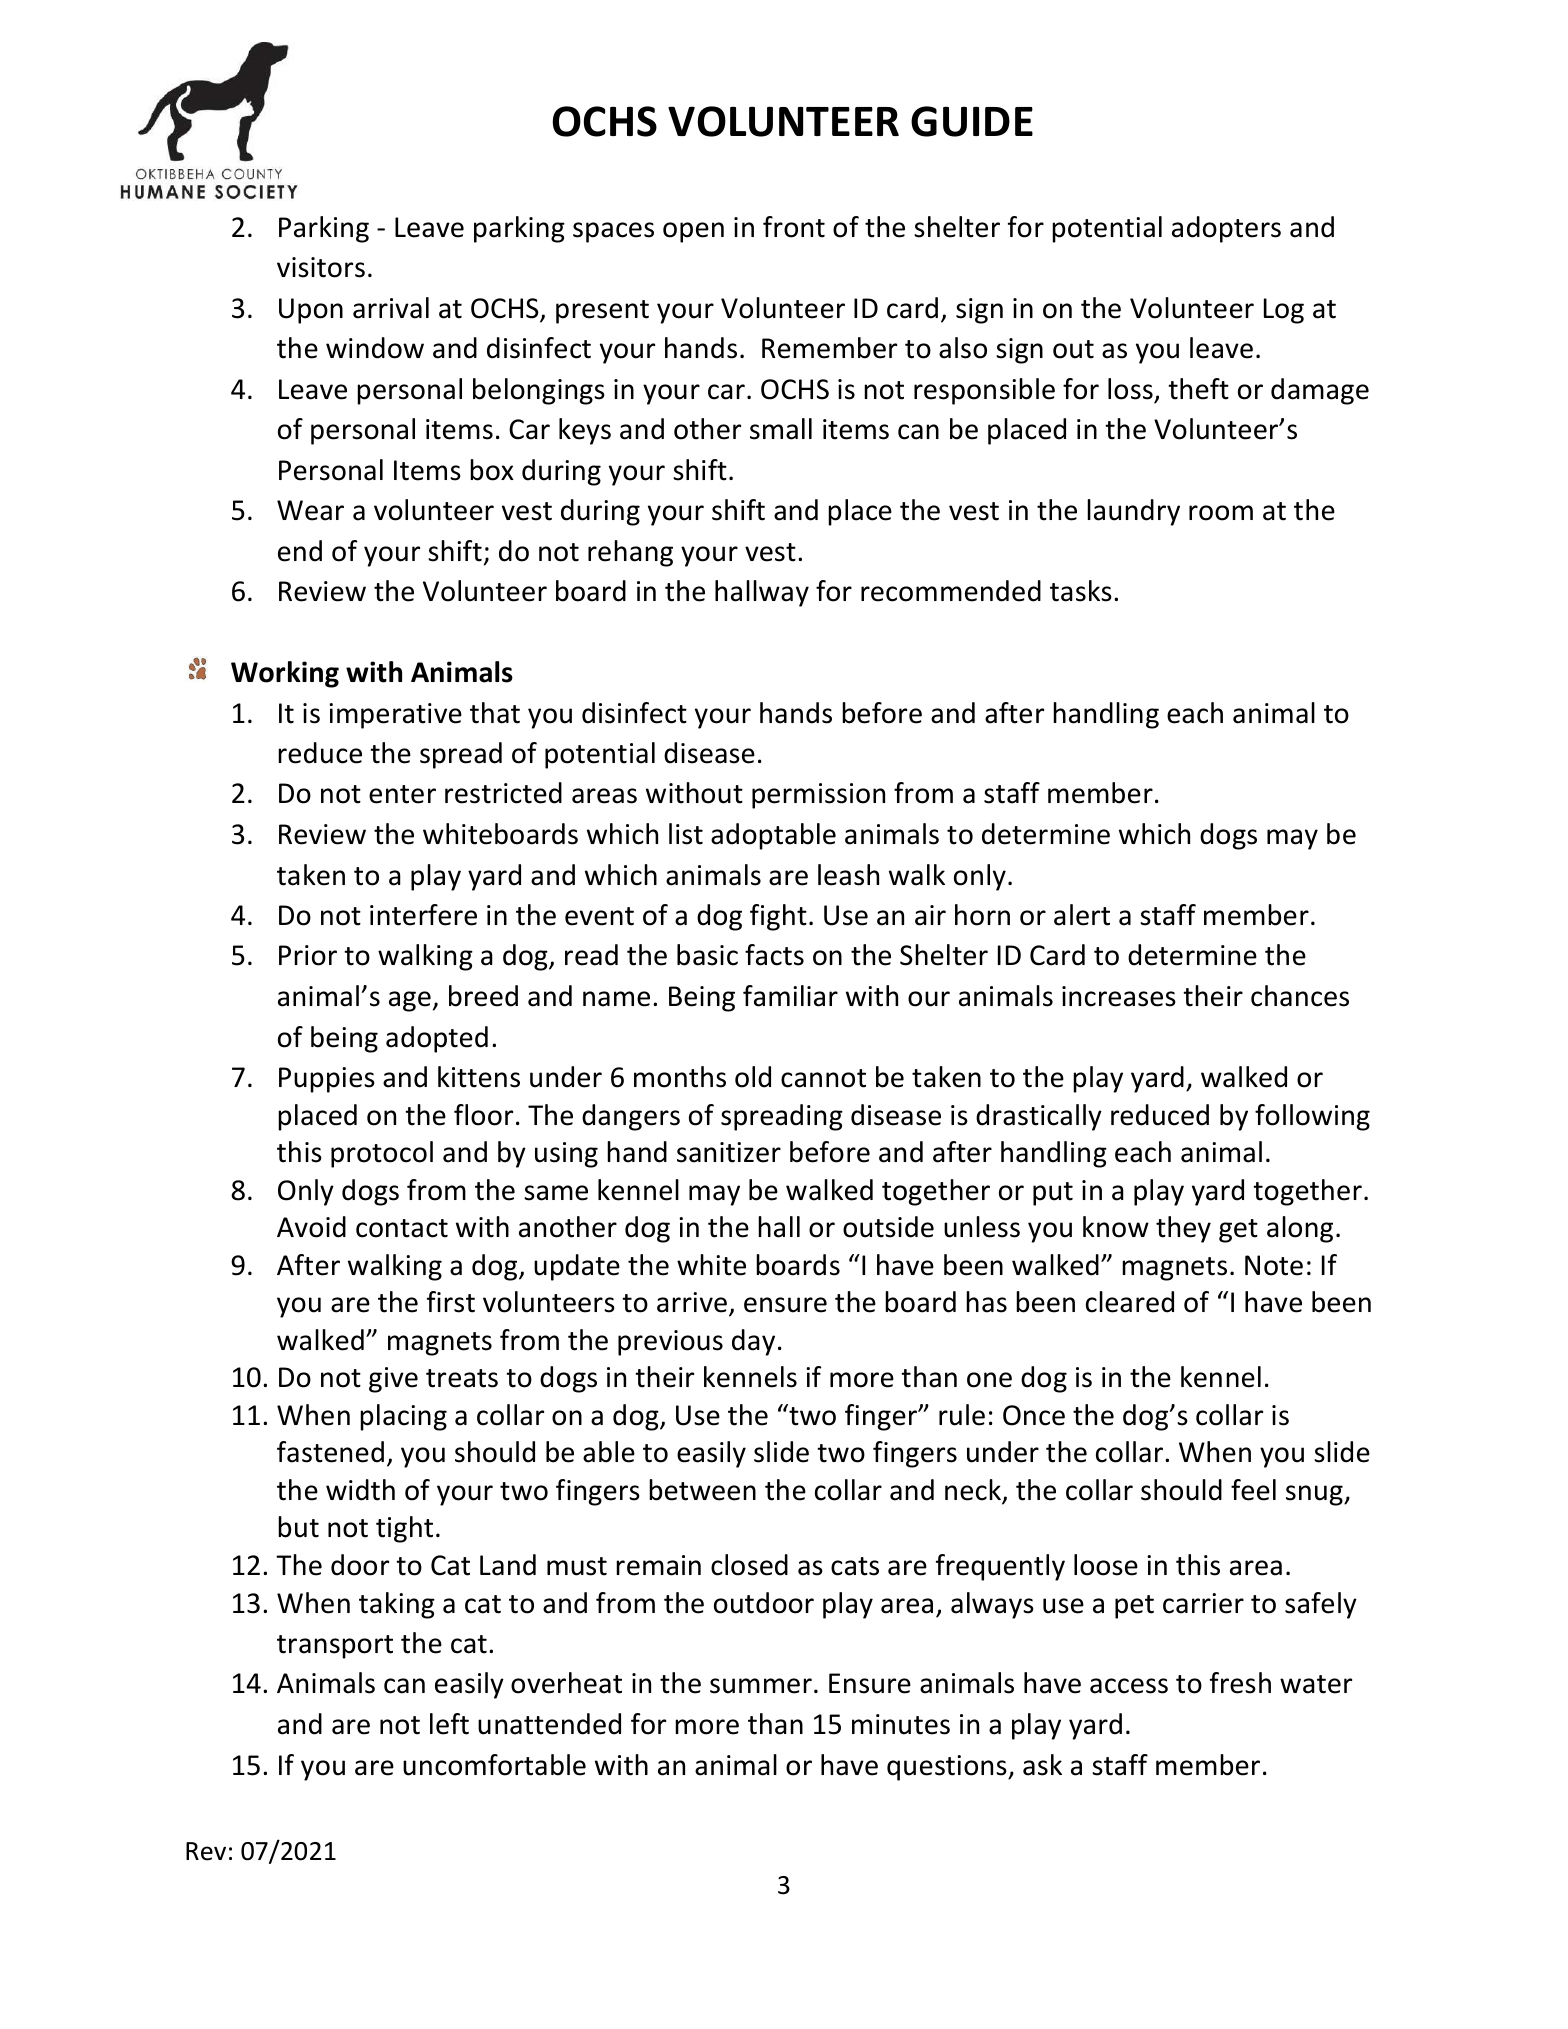 Image resolution: width=1568 pixels, height=2029 pixels. I want to click on Wear, so click(310, 510).
